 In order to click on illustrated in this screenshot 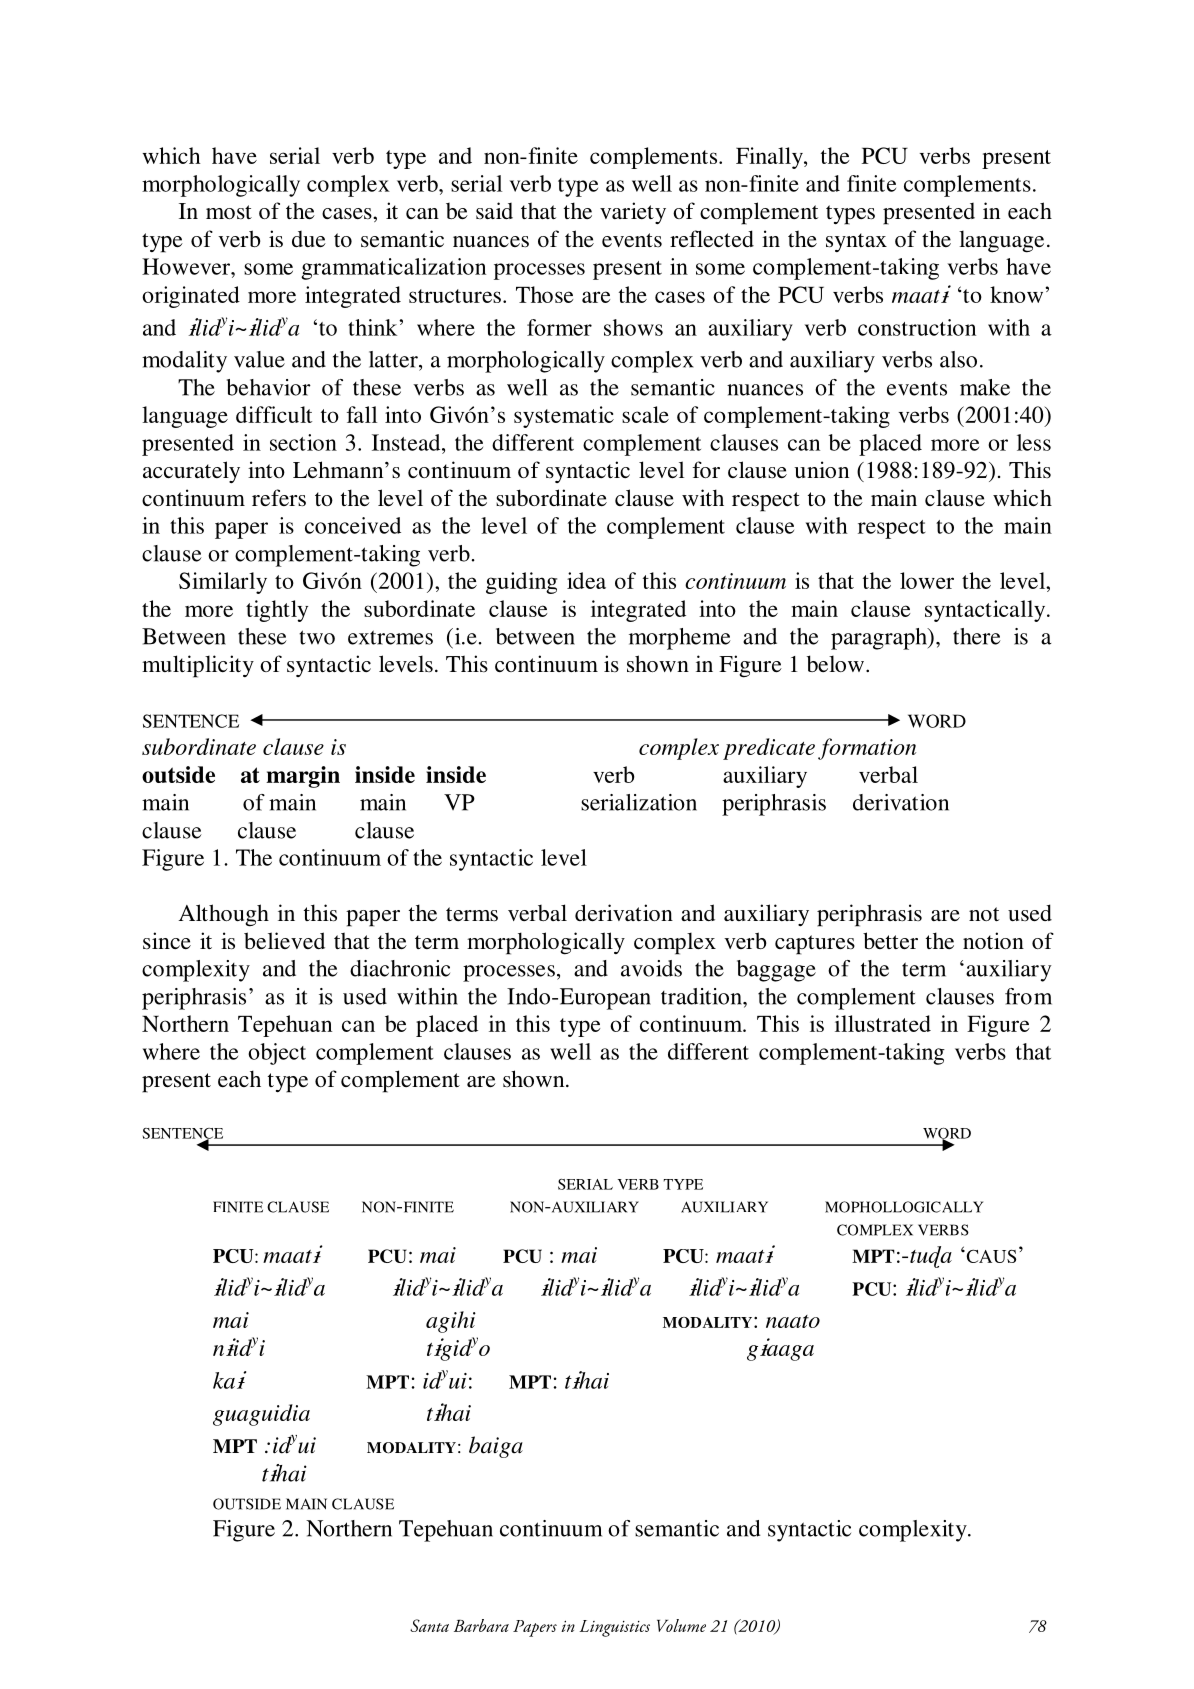, I will do `click(883, 1023)`.
